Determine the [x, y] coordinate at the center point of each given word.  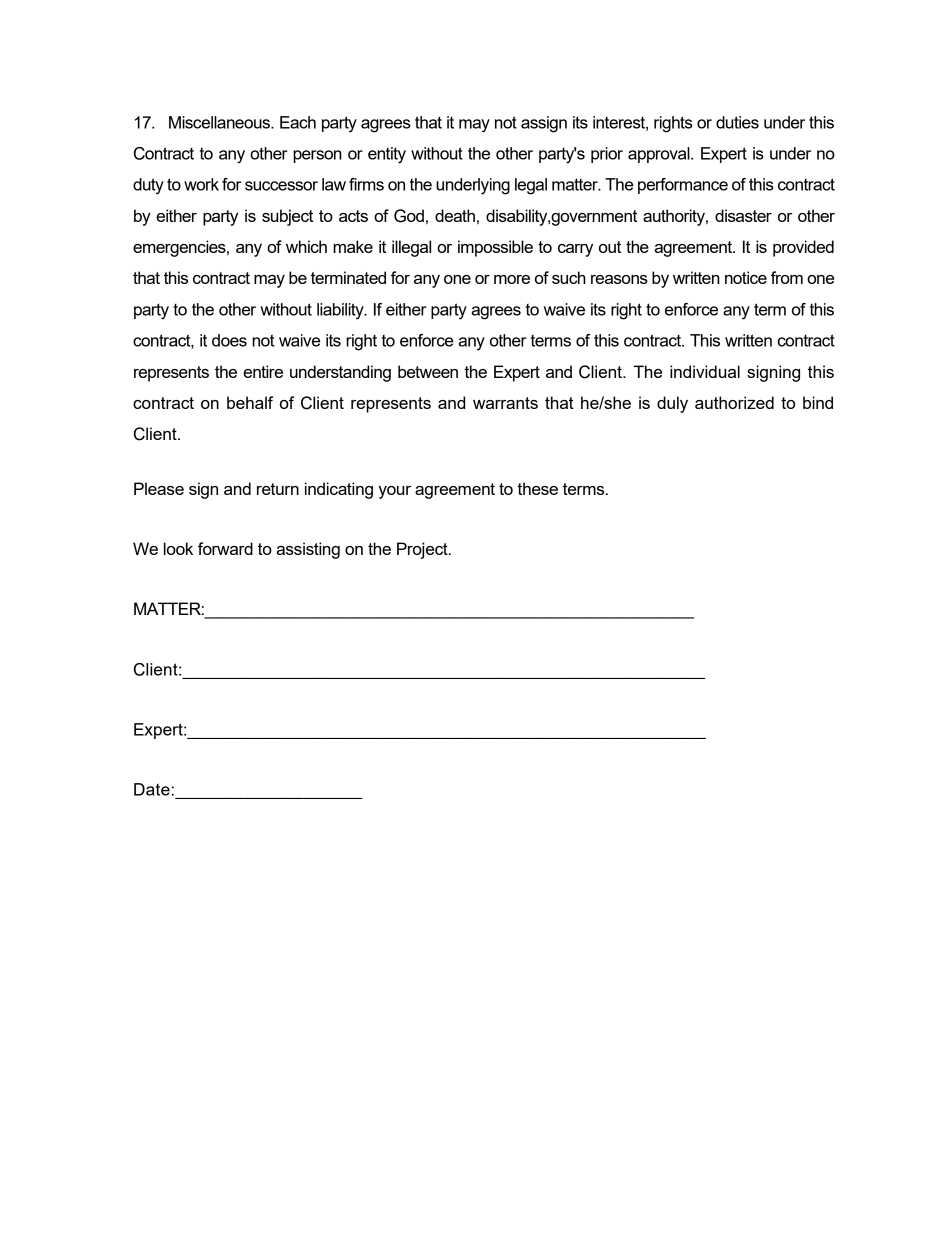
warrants [505, 403]
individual [705, 371]
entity [387, 155]
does [229, 340]
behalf [250, 402]
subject [287, 217]
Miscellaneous [220, 122]
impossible [495, 248]
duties [737, 122]
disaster [743, 215]
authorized [734, 402]
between [428, 371]
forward [225, 548]
